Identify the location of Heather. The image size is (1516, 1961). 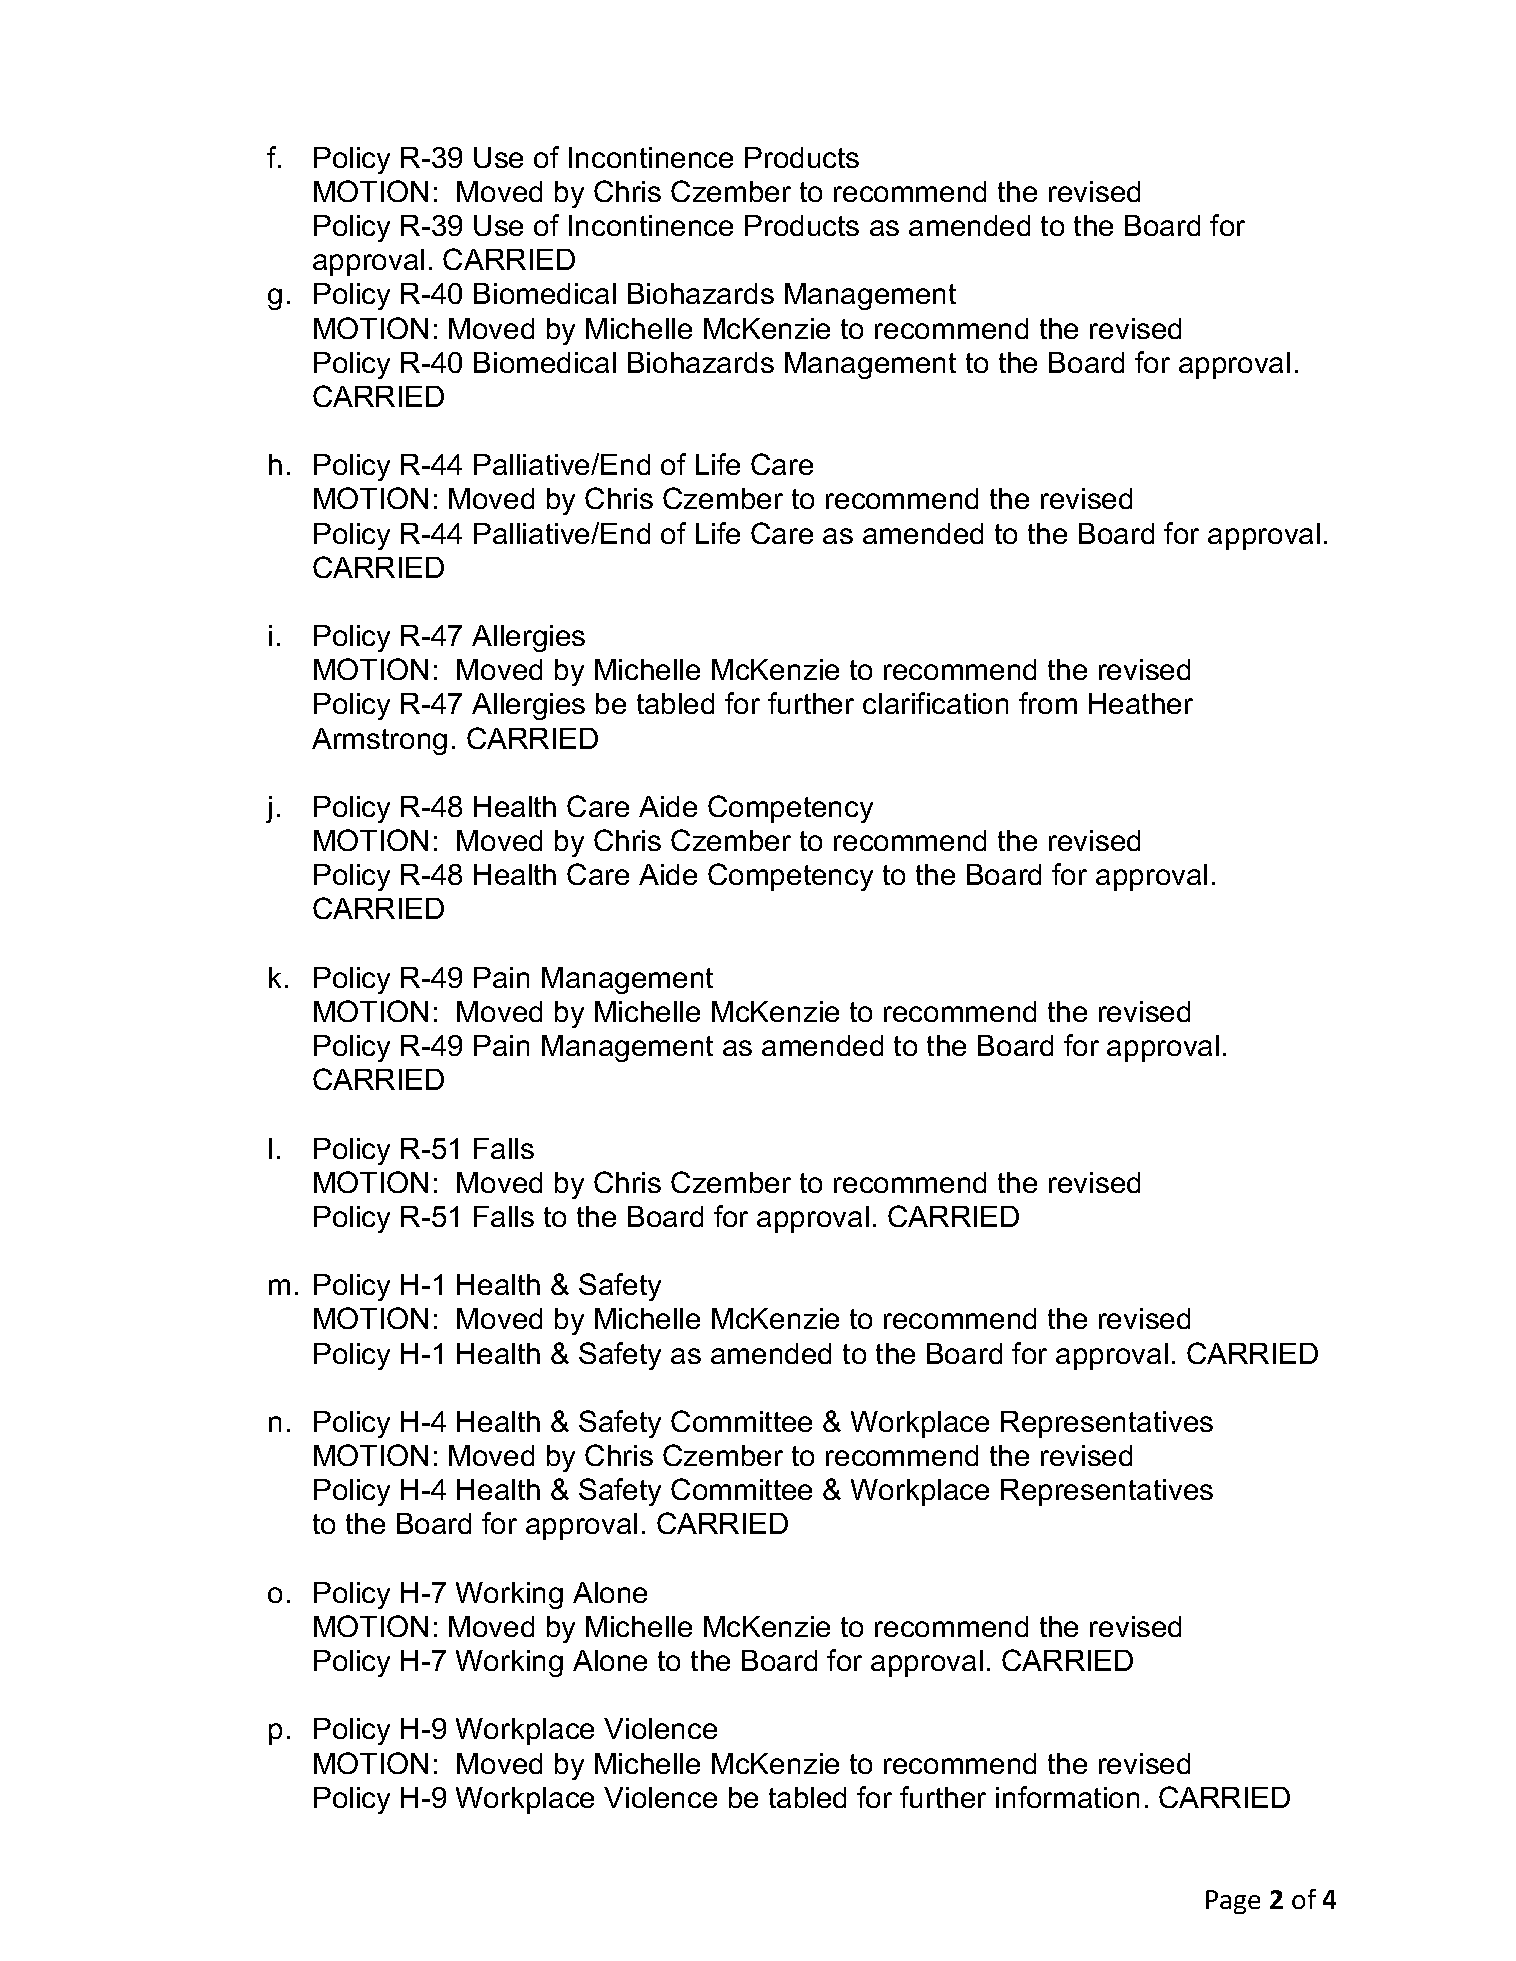
(1141, 703).
